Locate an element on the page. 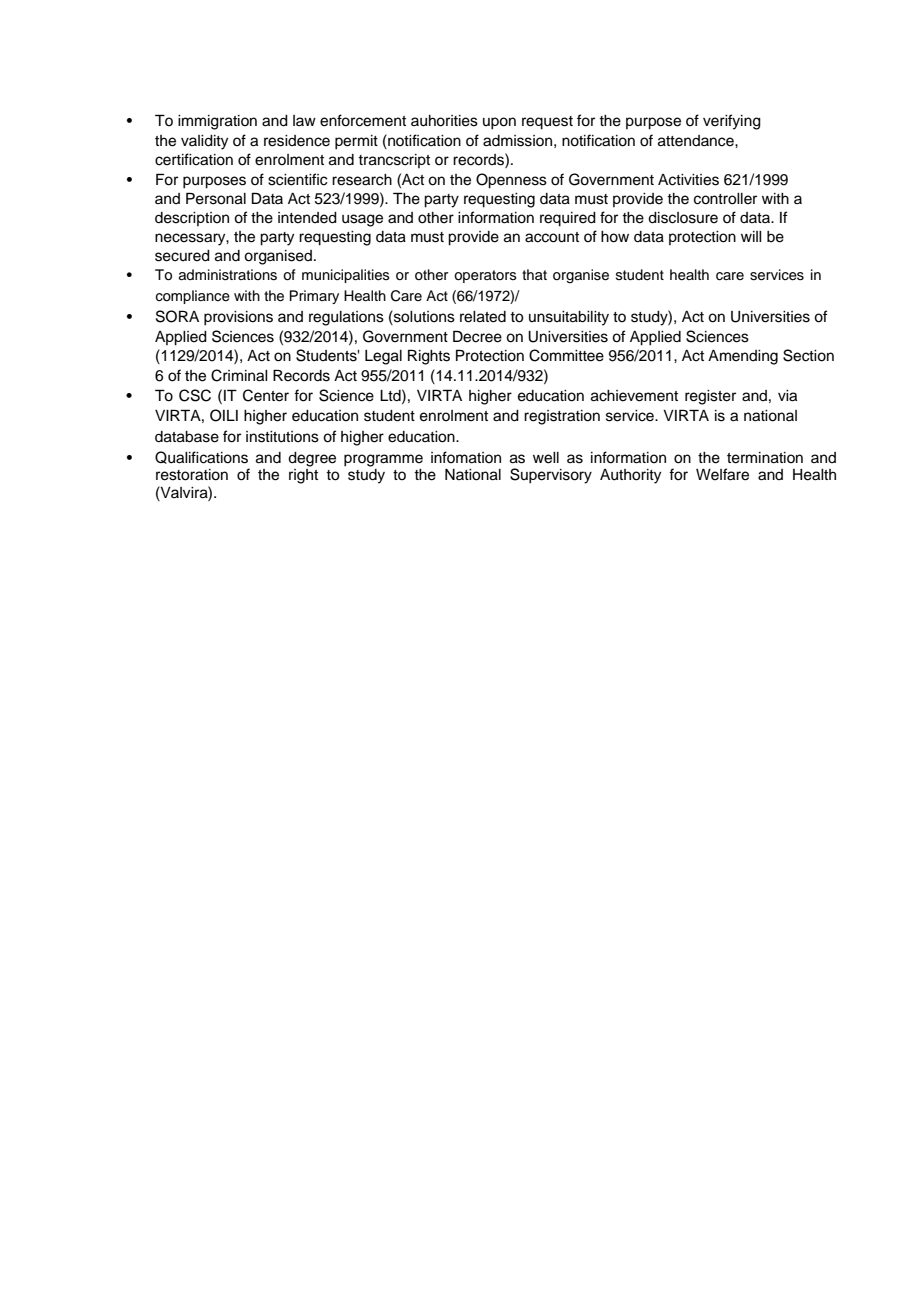 The height and width of the page is (1308, 924). compliance is located at coordinates (193, 297).
